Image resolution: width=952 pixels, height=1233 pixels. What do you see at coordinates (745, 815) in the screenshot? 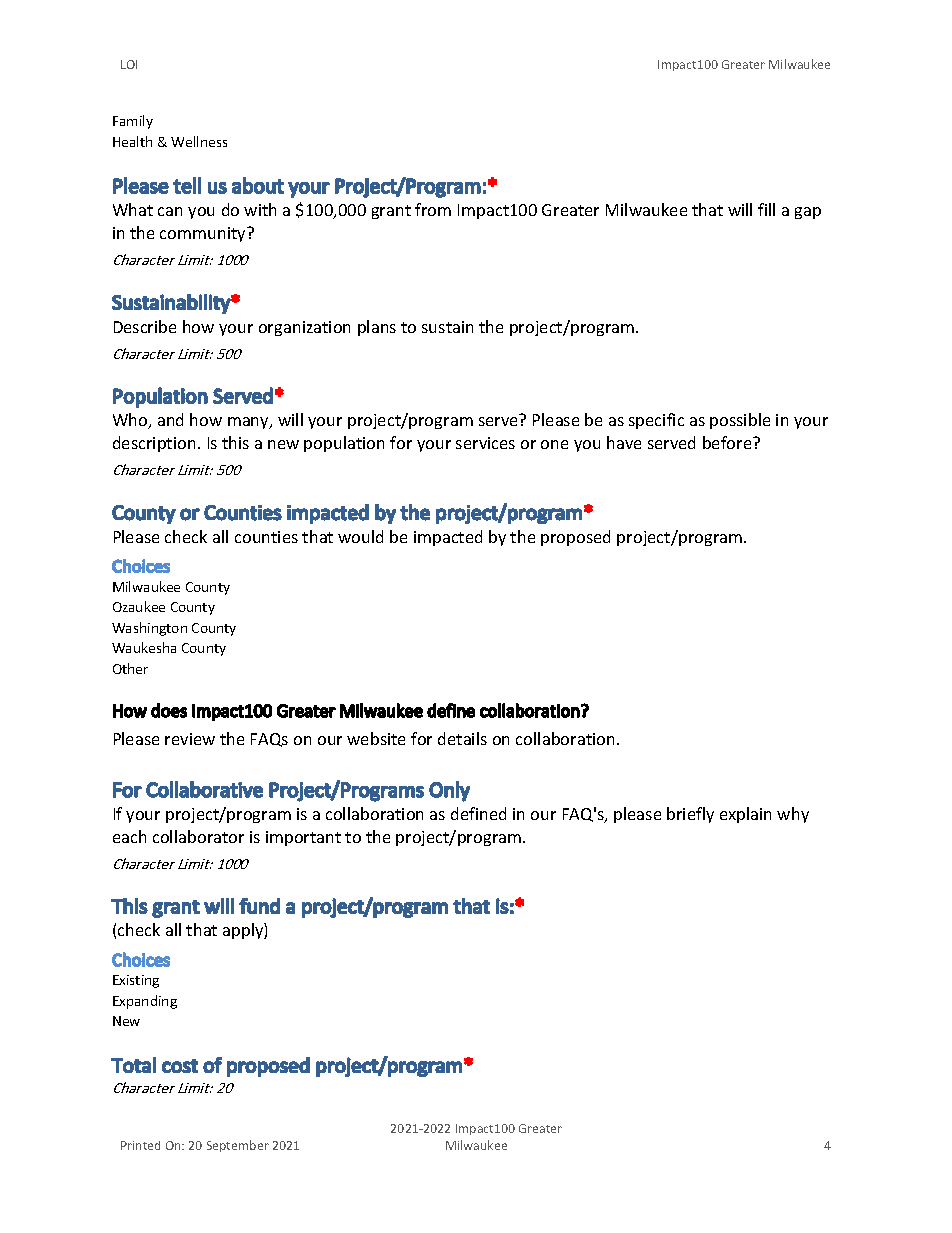
I see `explain` at bounding box center [745, 815].
